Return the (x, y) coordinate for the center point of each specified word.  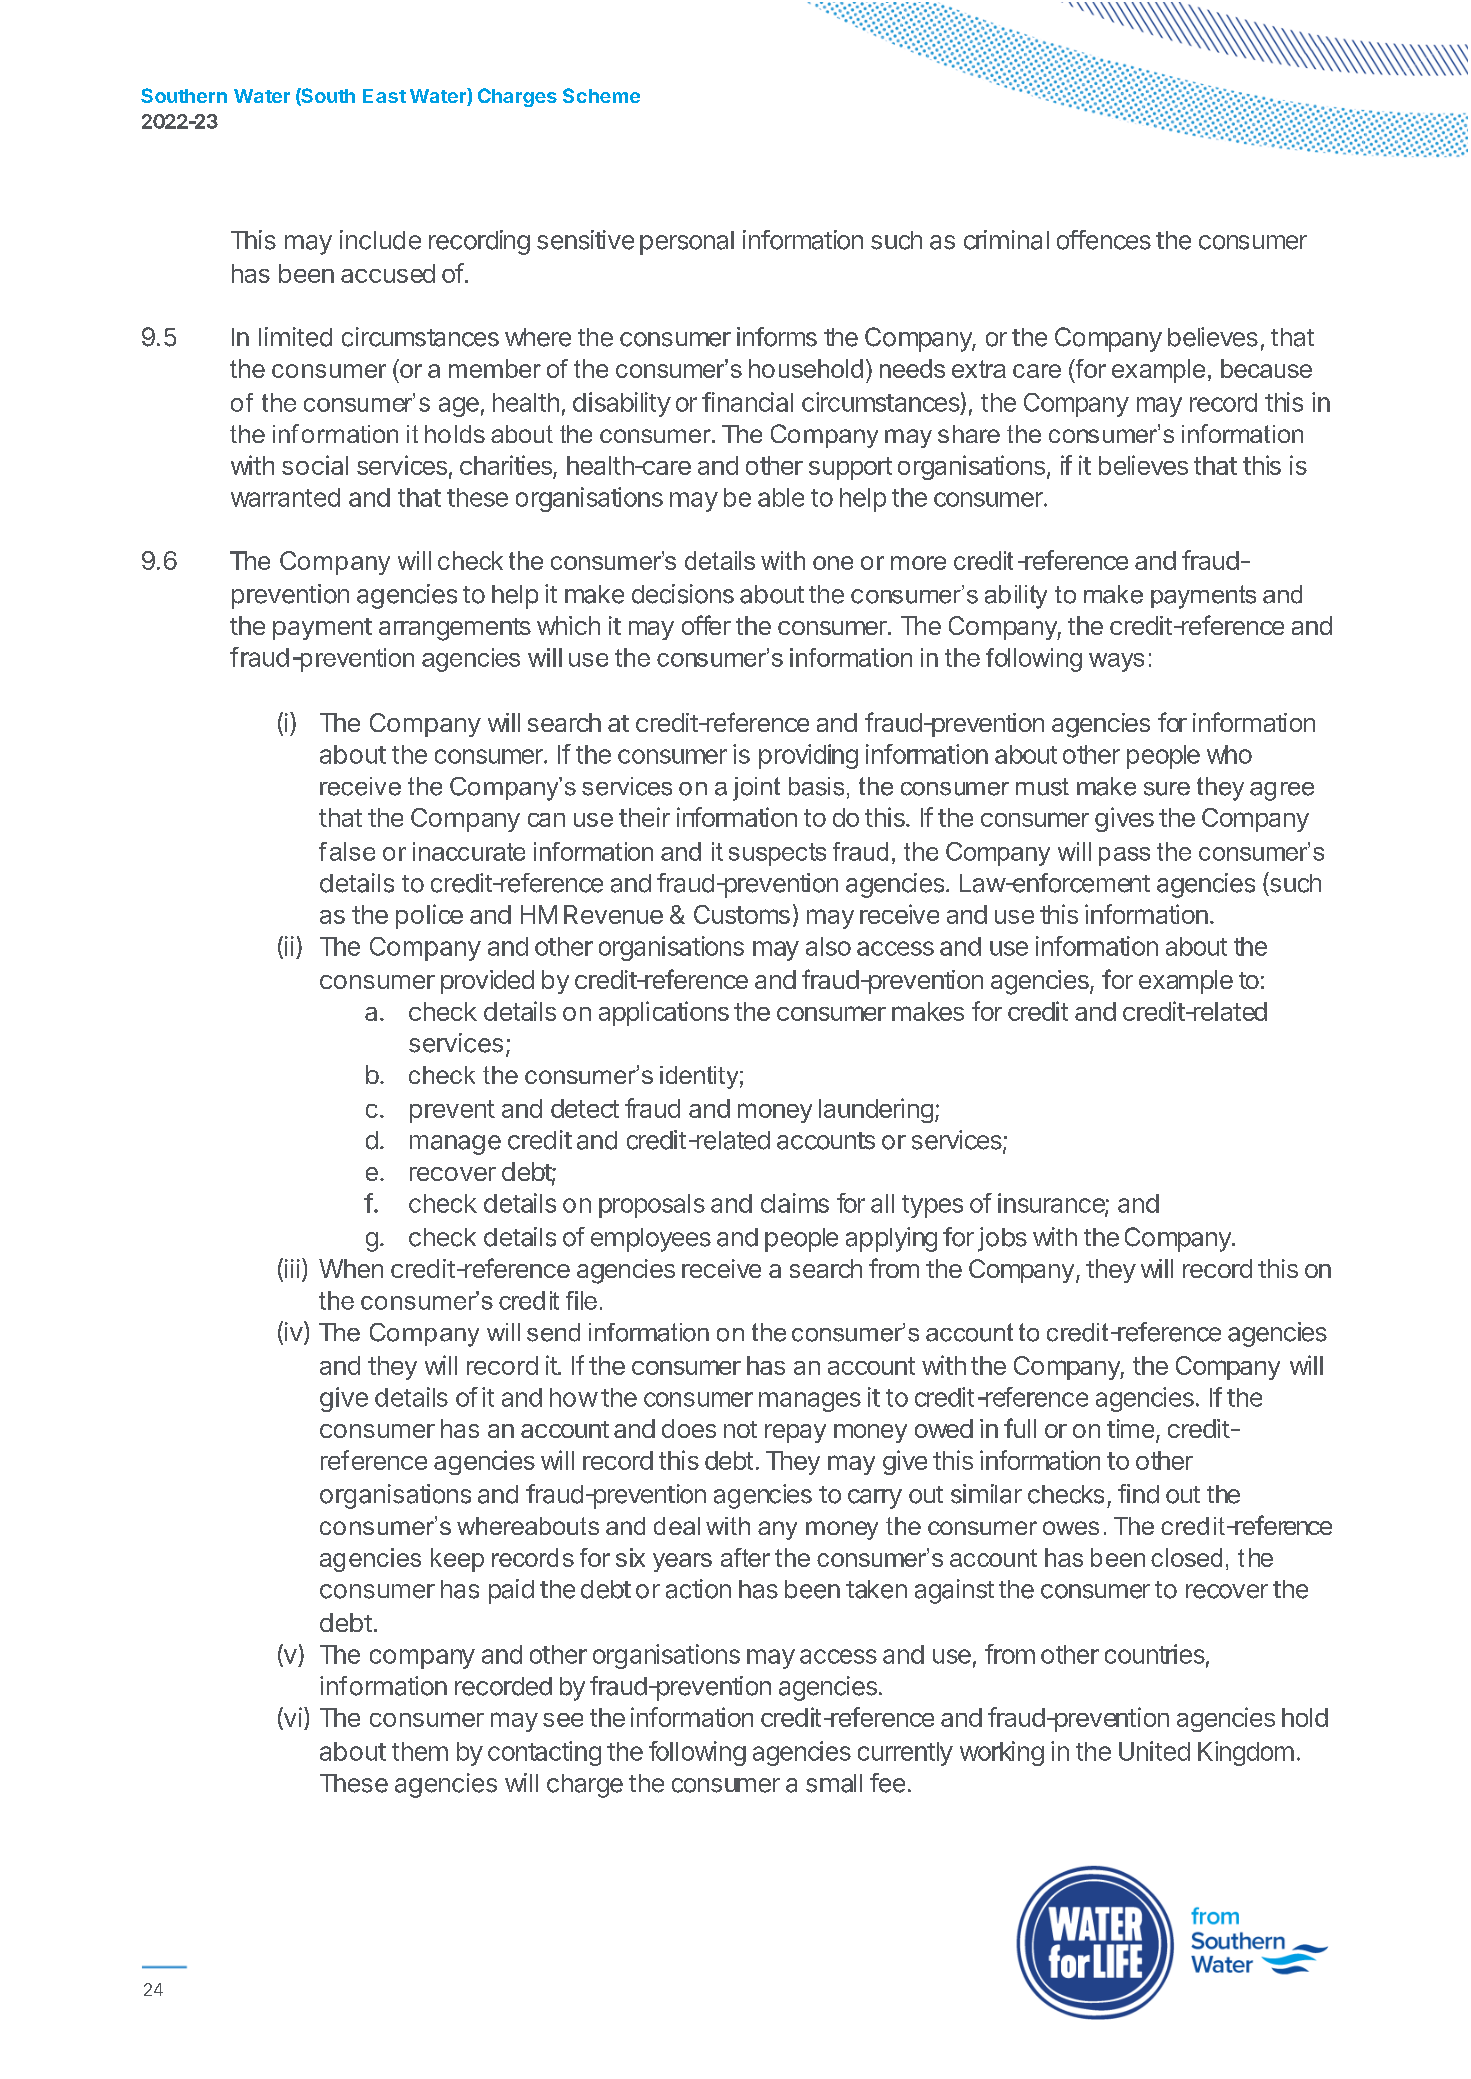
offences (1104, 240)
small (834, 1783)
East (384, 96)
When (351, 1268)
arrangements (455, 629)
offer (706, 625)
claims (795, 1203)
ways (1116, 662)
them (420, 1751)
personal (687, 243)
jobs (1002, 1239)
